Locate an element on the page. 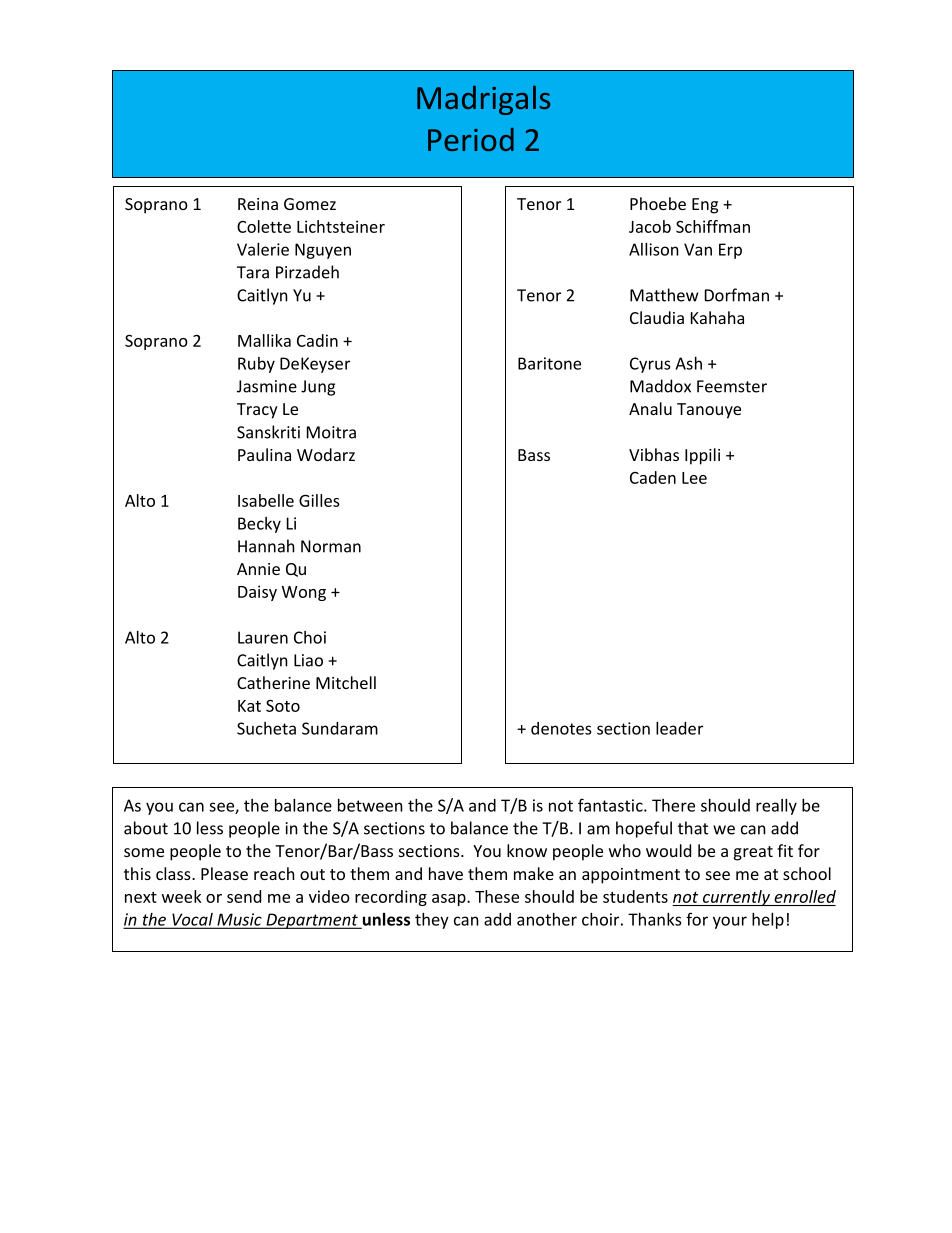 The image size is (952, 1233). currently is located at coordinates (736, 898).
